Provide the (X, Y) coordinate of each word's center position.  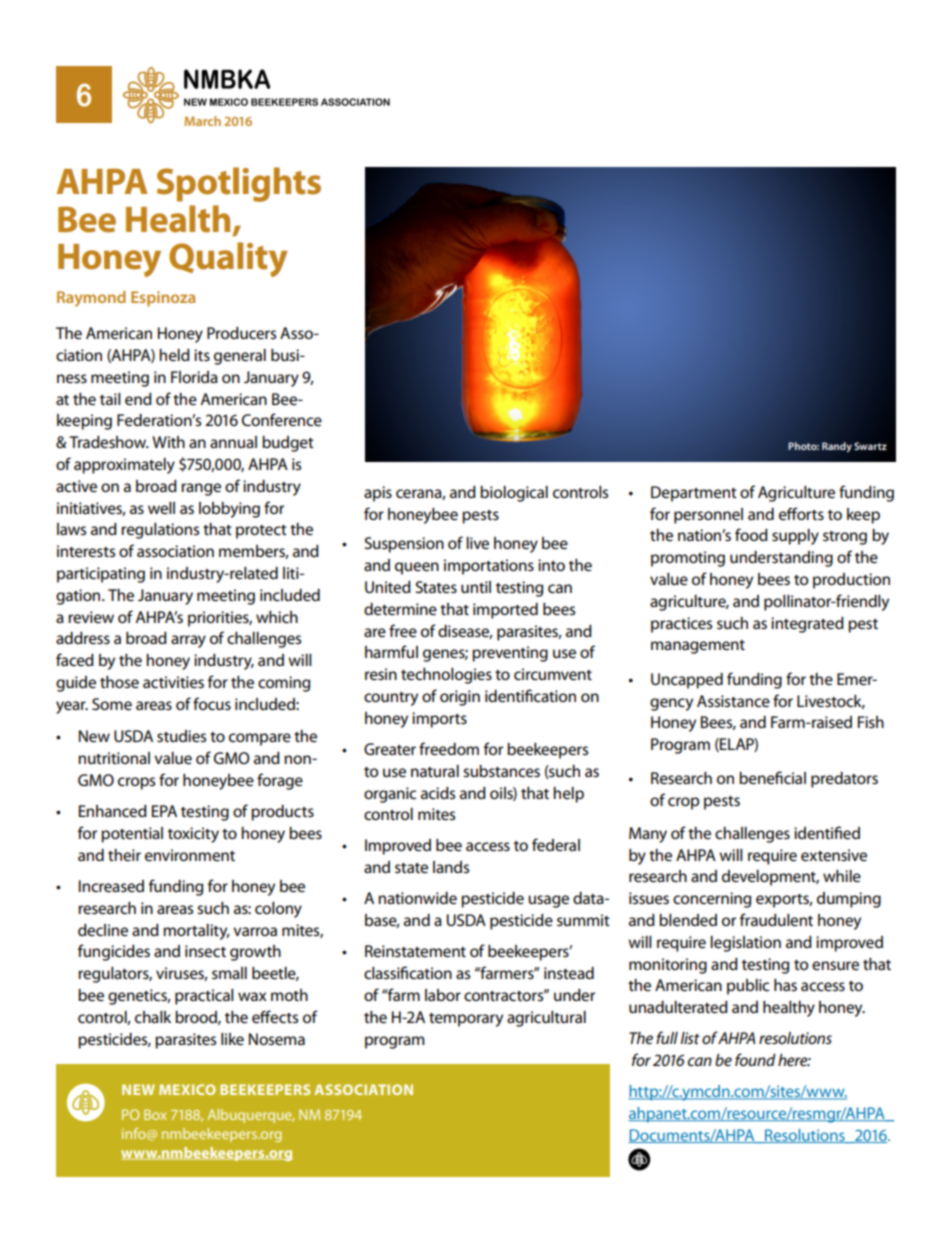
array (188, 641)
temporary (466, 1020)
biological (514, 494)
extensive (834, 855)
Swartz (870, 446)
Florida (194, 377)
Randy (837, 447)
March (202, 121)
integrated (807, 625)
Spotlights (239, 184)
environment (190, 855)
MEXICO (187, 1089)
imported (505, 611)
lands (451, 867)
